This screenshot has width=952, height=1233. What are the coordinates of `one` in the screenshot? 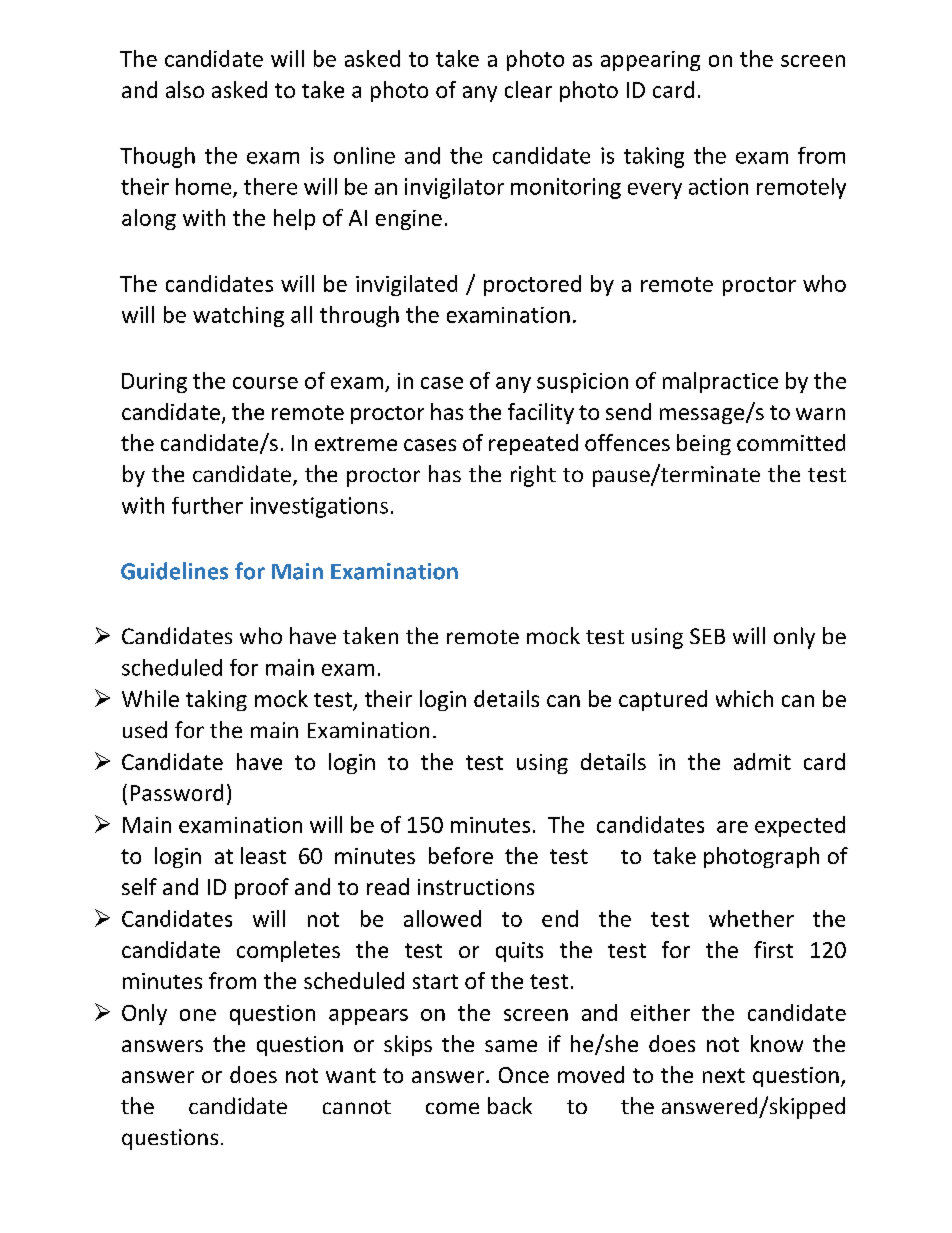 It's located at (198, 1015).
